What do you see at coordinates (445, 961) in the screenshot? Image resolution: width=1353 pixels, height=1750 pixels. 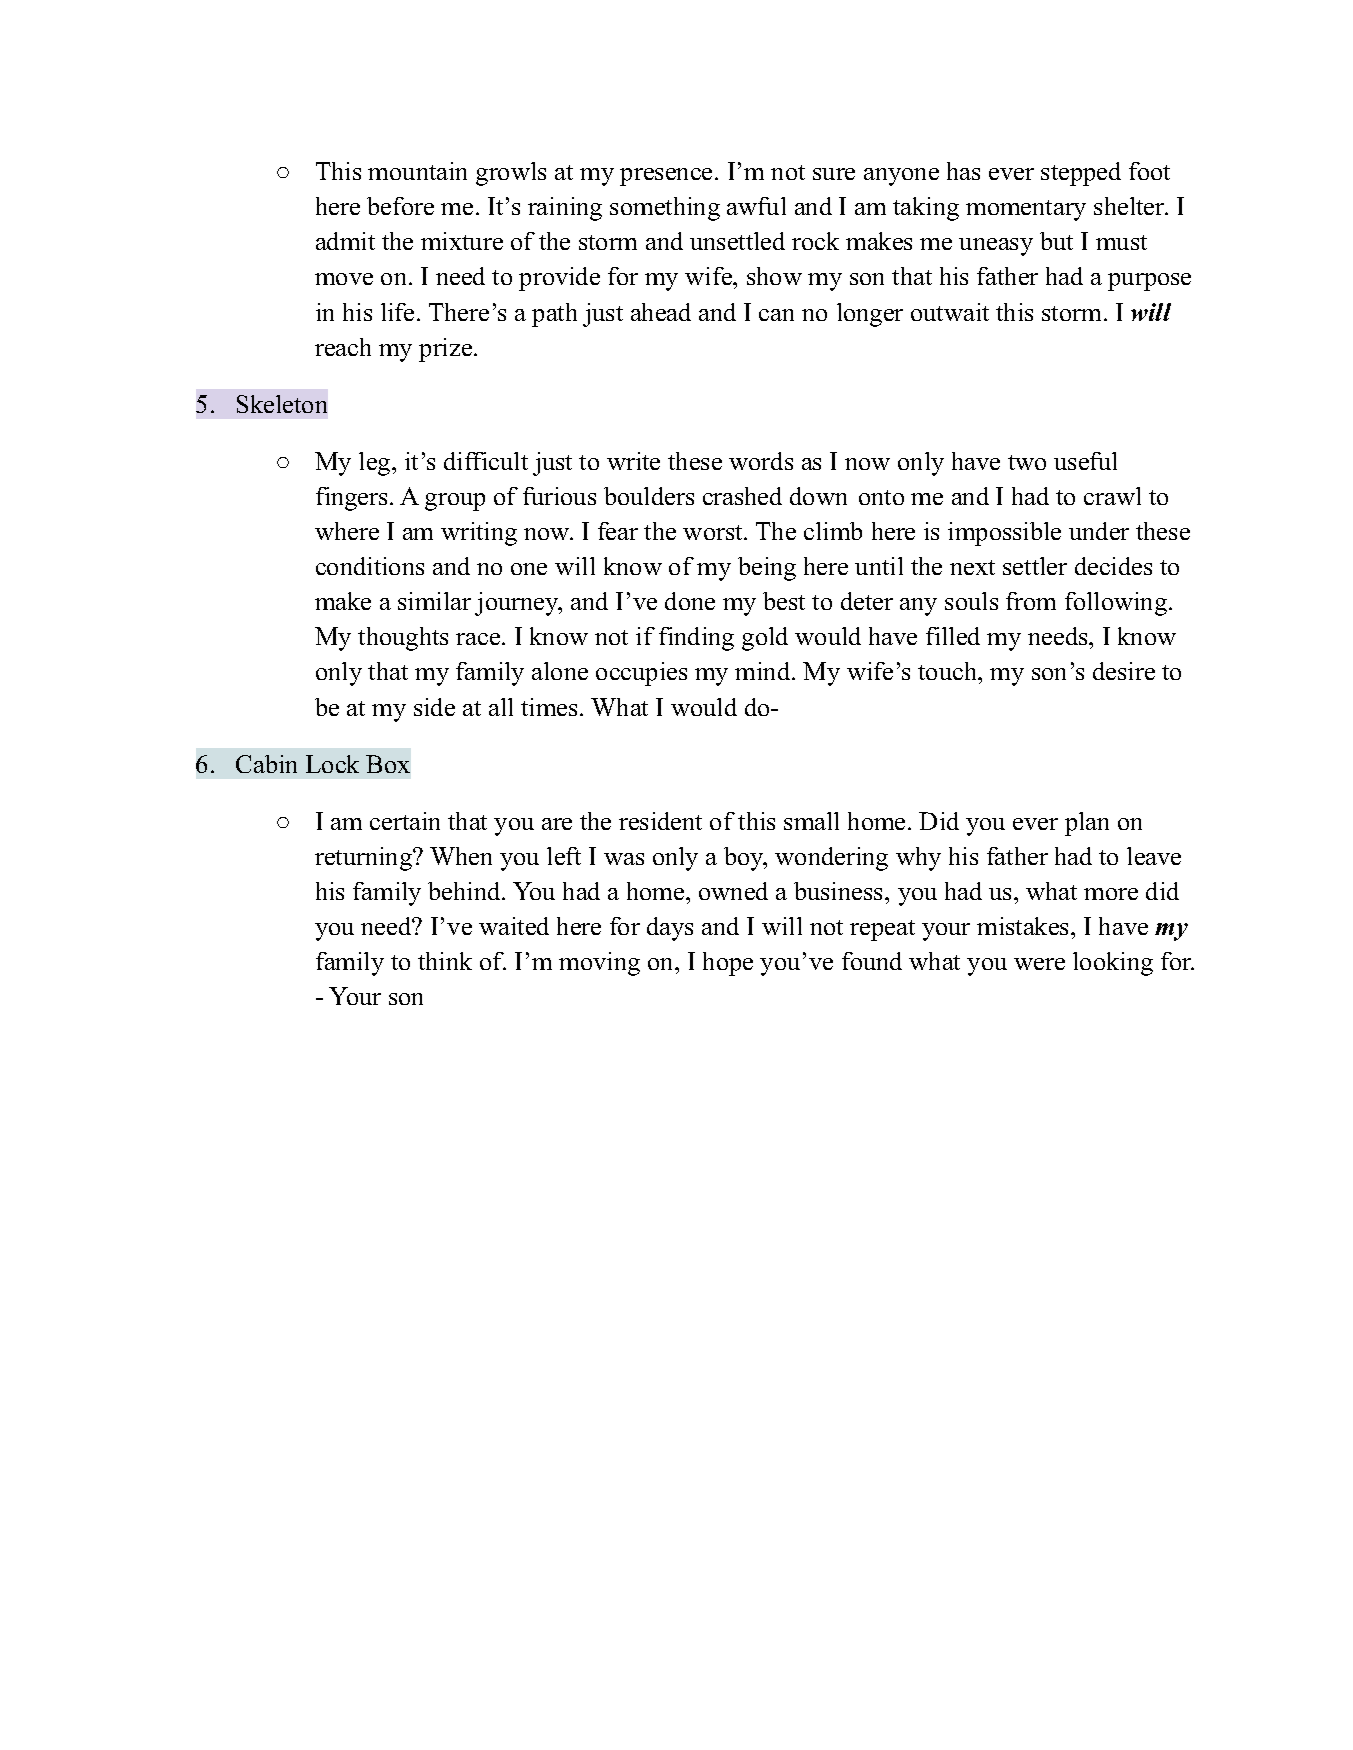 I see `think` at bounding box center [445, 961].
